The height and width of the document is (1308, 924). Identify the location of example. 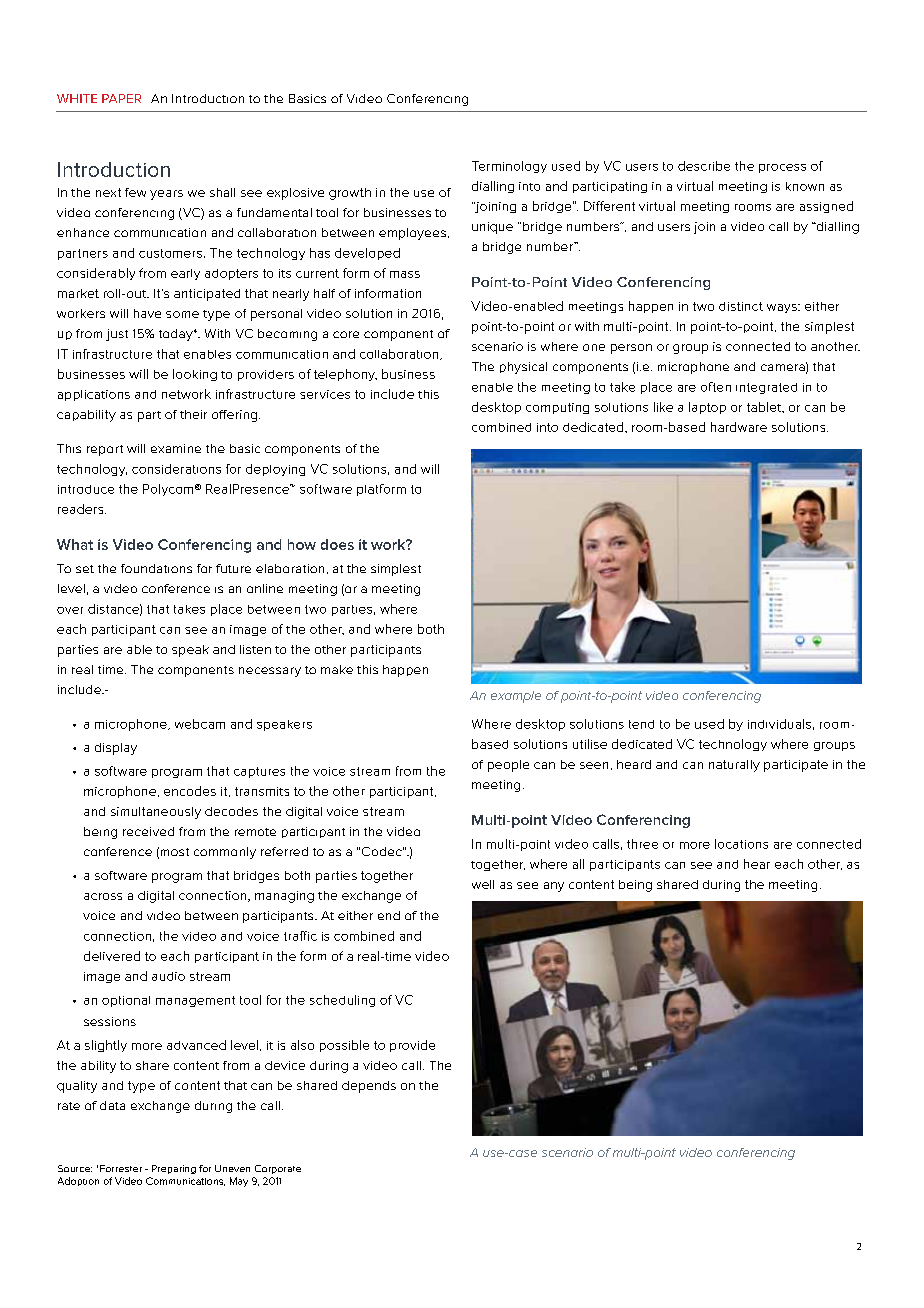
(516, 697).
